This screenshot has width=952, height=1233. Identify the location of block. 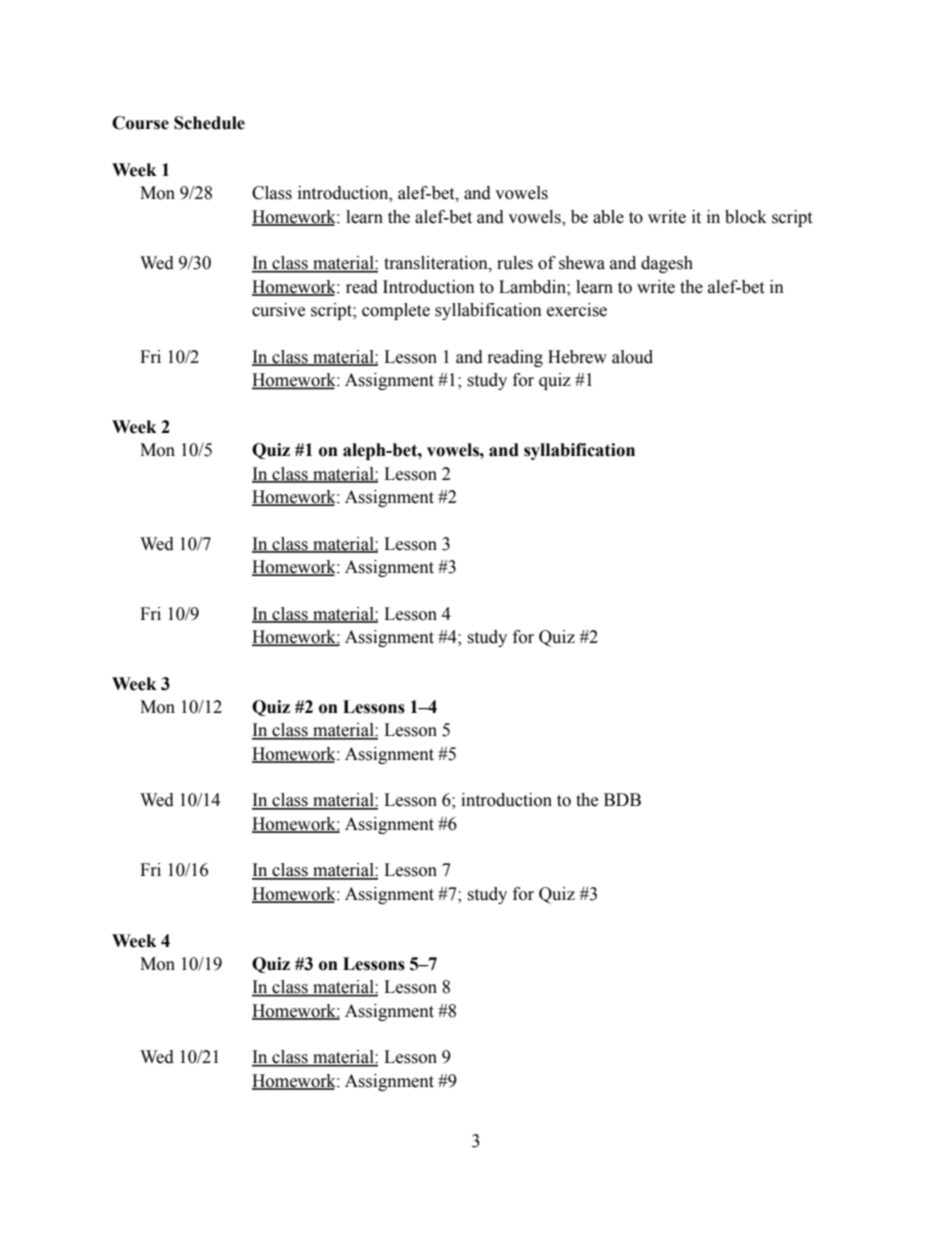
(746, 217).
